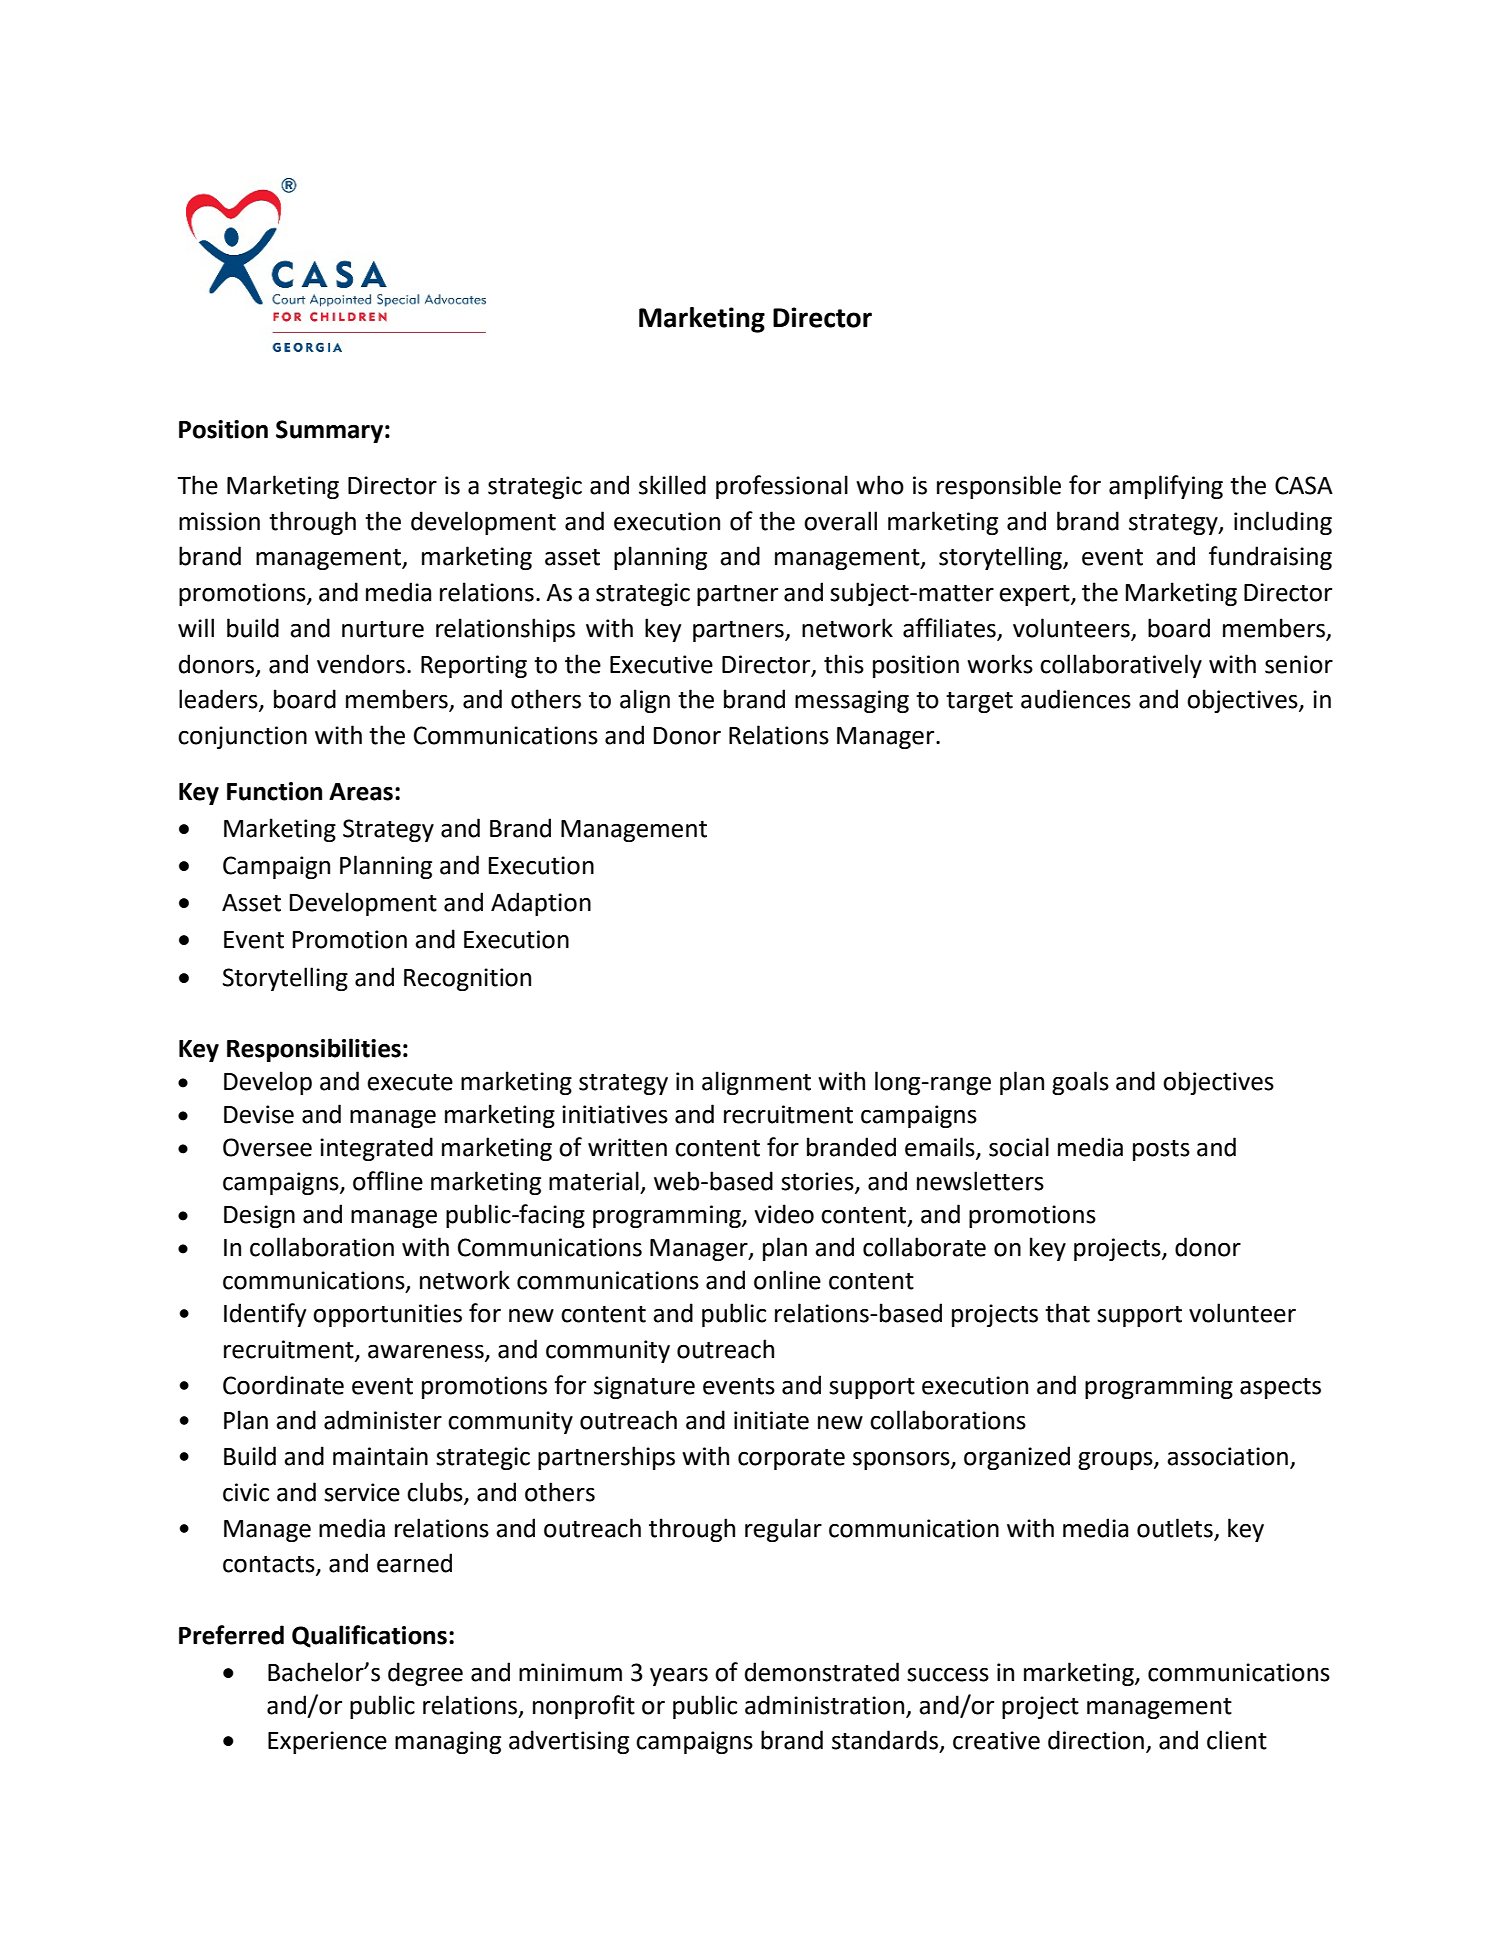  Describe the element at coordinates (782, 487) in the screenshot. I see `professional` at that location.
